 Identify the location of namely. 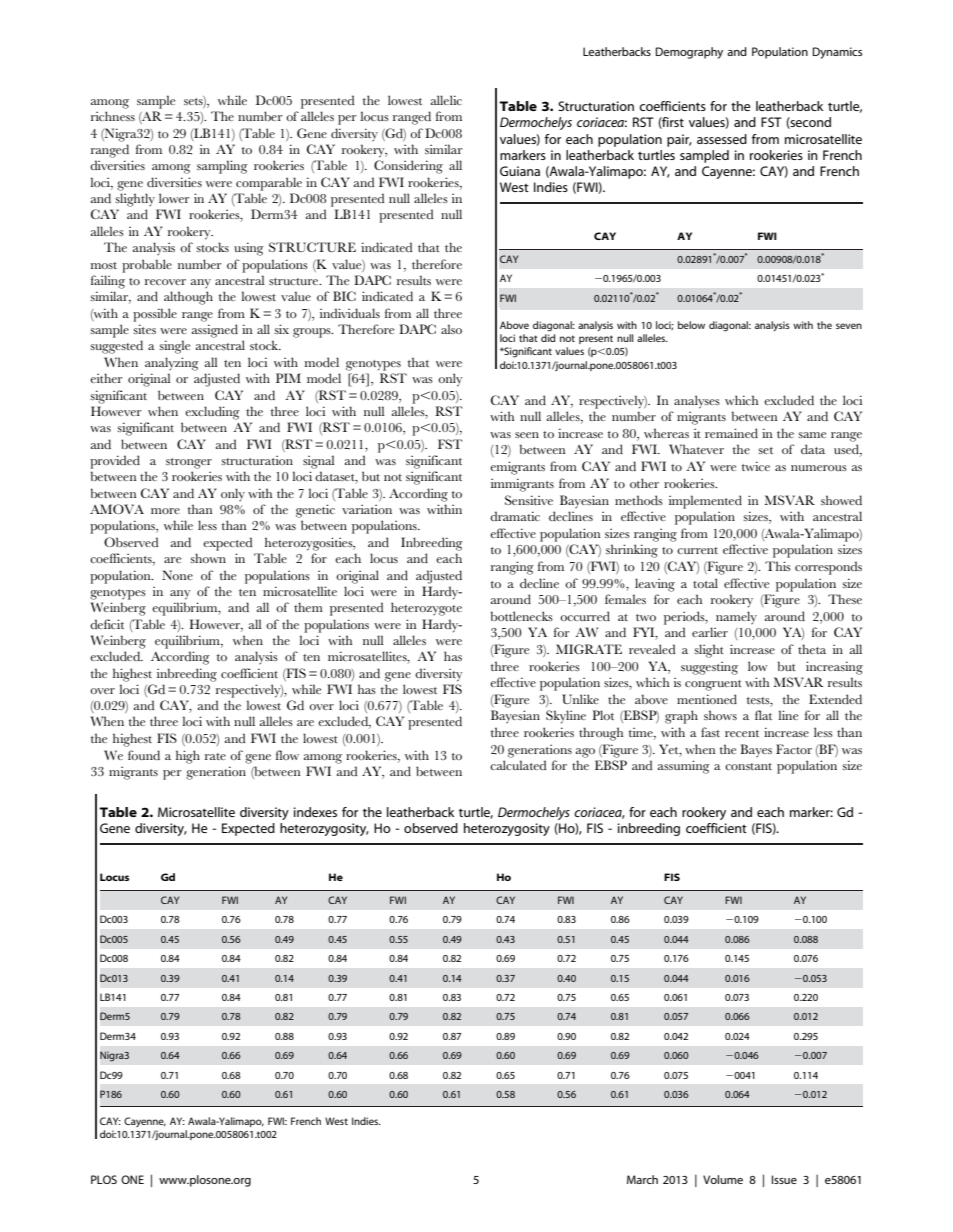
(736, 618).
